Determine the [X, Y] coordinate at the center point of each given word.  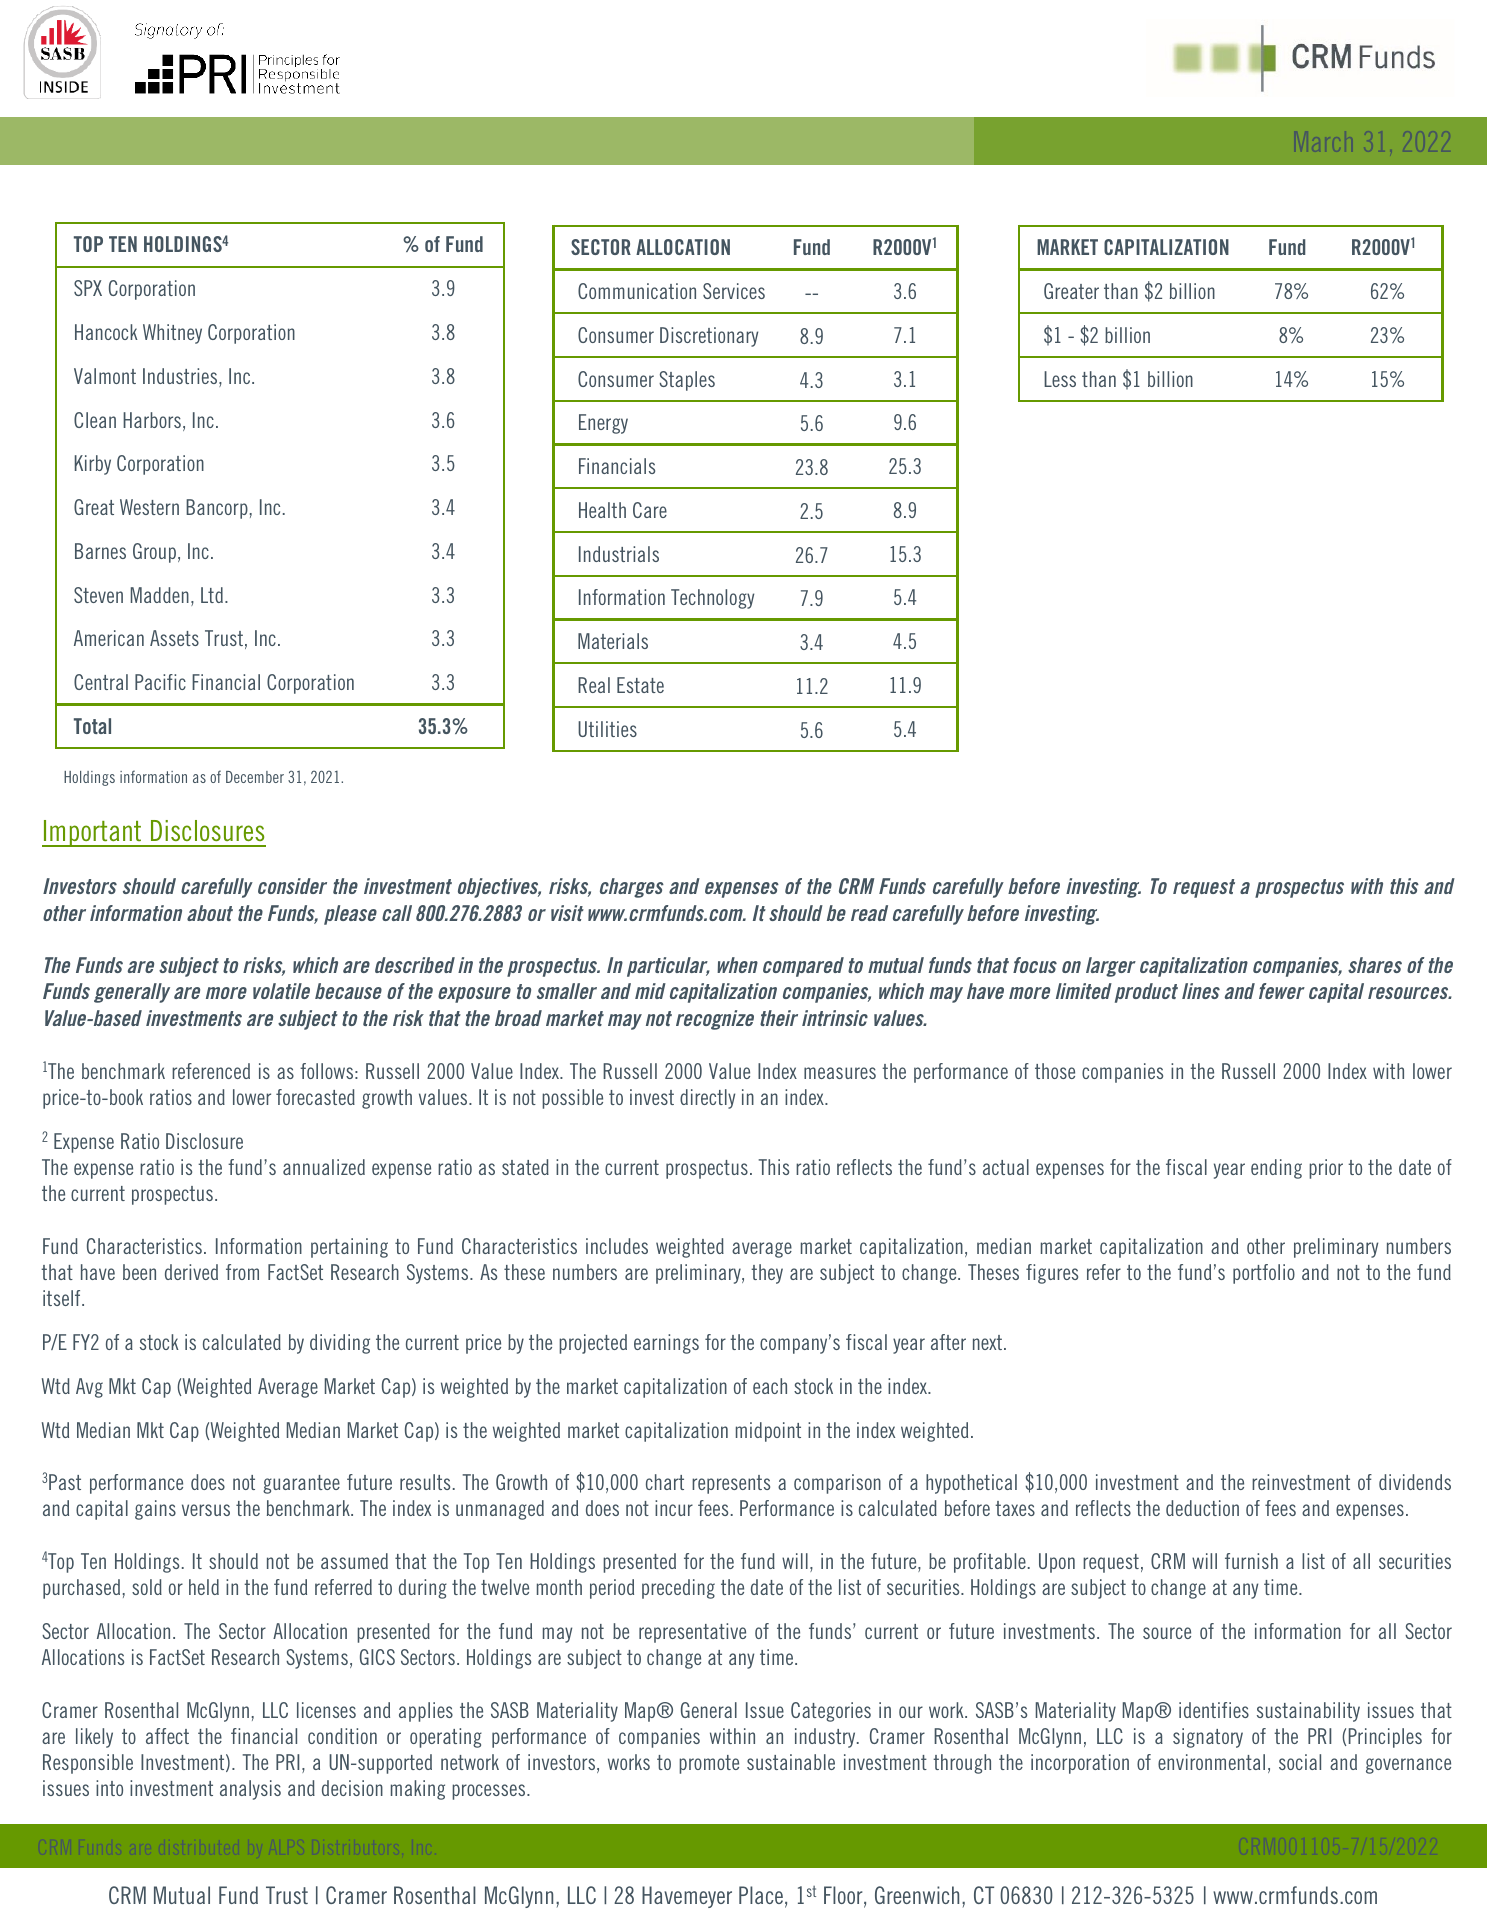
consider [292, 886]
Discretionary [709, 337]
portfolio [1264, 1274]
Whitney [172, 334]
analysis [250, 1790]
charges [632, 888]
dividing [340, 1344]
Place [761, 1895]
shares [1375, 965]
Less [1060, 379]
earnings [666, 1344]
